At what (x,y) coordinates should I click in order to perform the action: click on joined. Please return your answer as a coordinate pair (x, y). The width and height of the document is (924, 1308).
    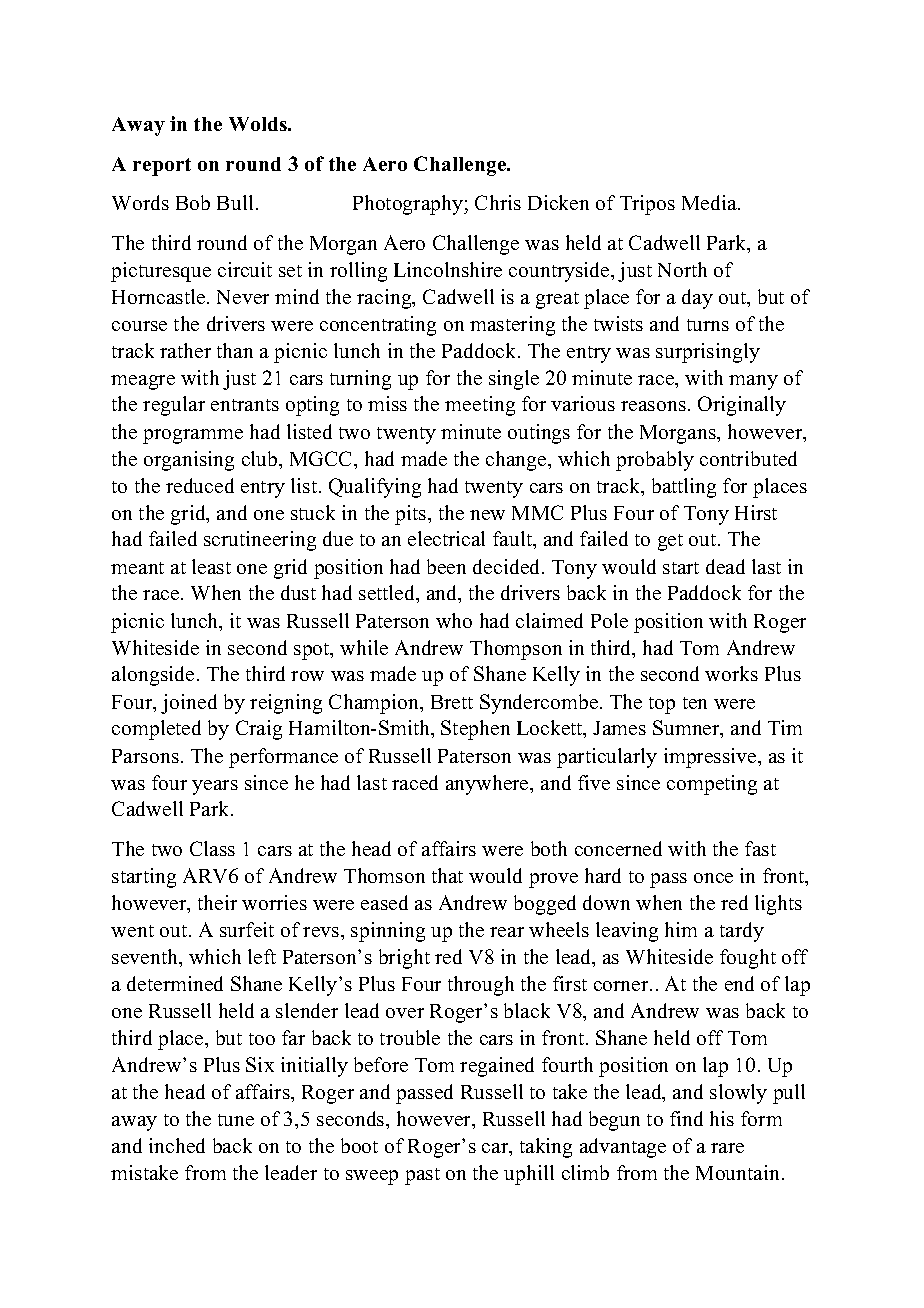
    Looking at the image, I should click on (189, 704).
